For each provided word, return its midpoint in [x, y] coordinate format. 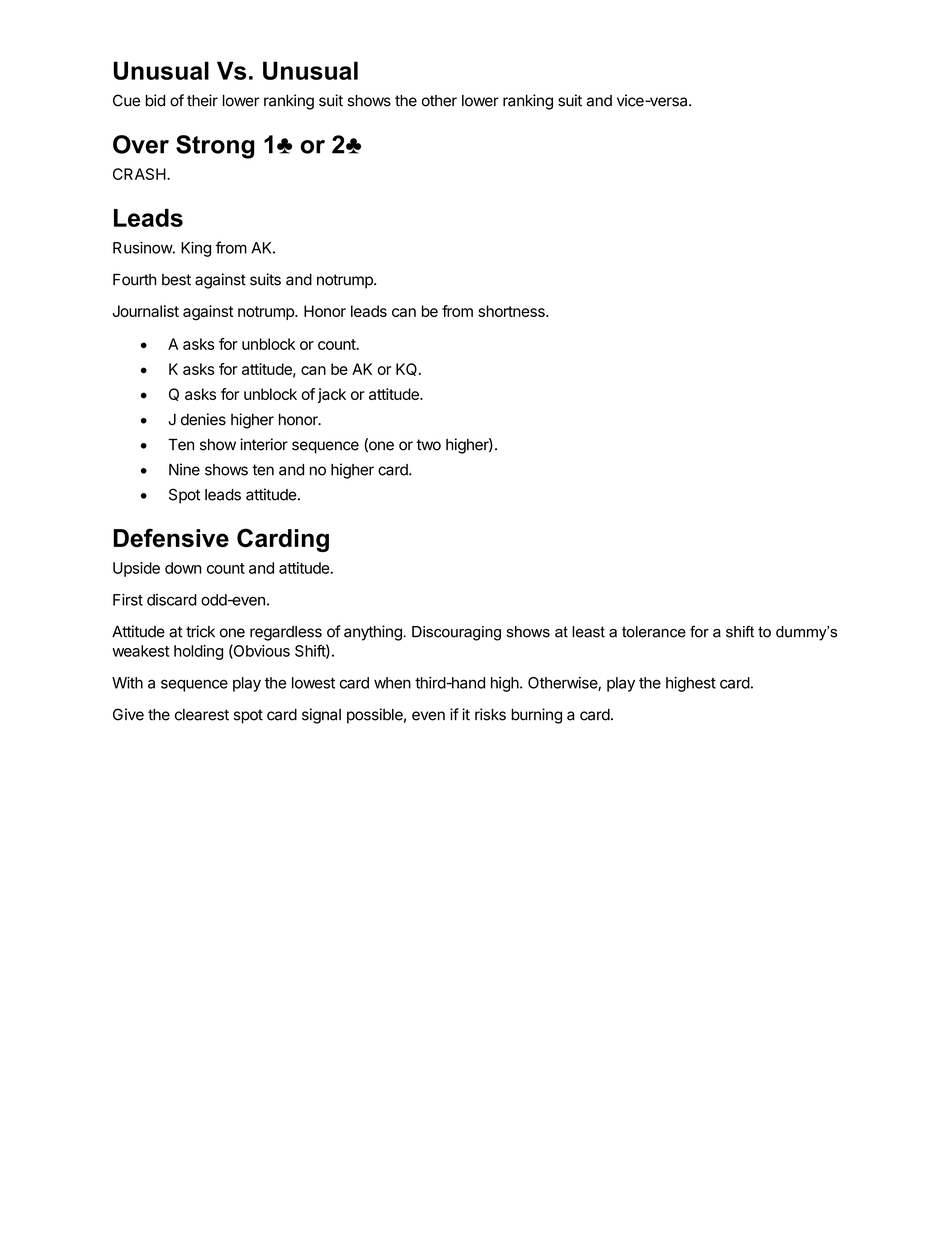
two [428, 445]
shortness [512, 311]
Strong [215, 147]
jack [332, 395]
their [202, 100]
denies [203, 419]
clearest [202, 715]
